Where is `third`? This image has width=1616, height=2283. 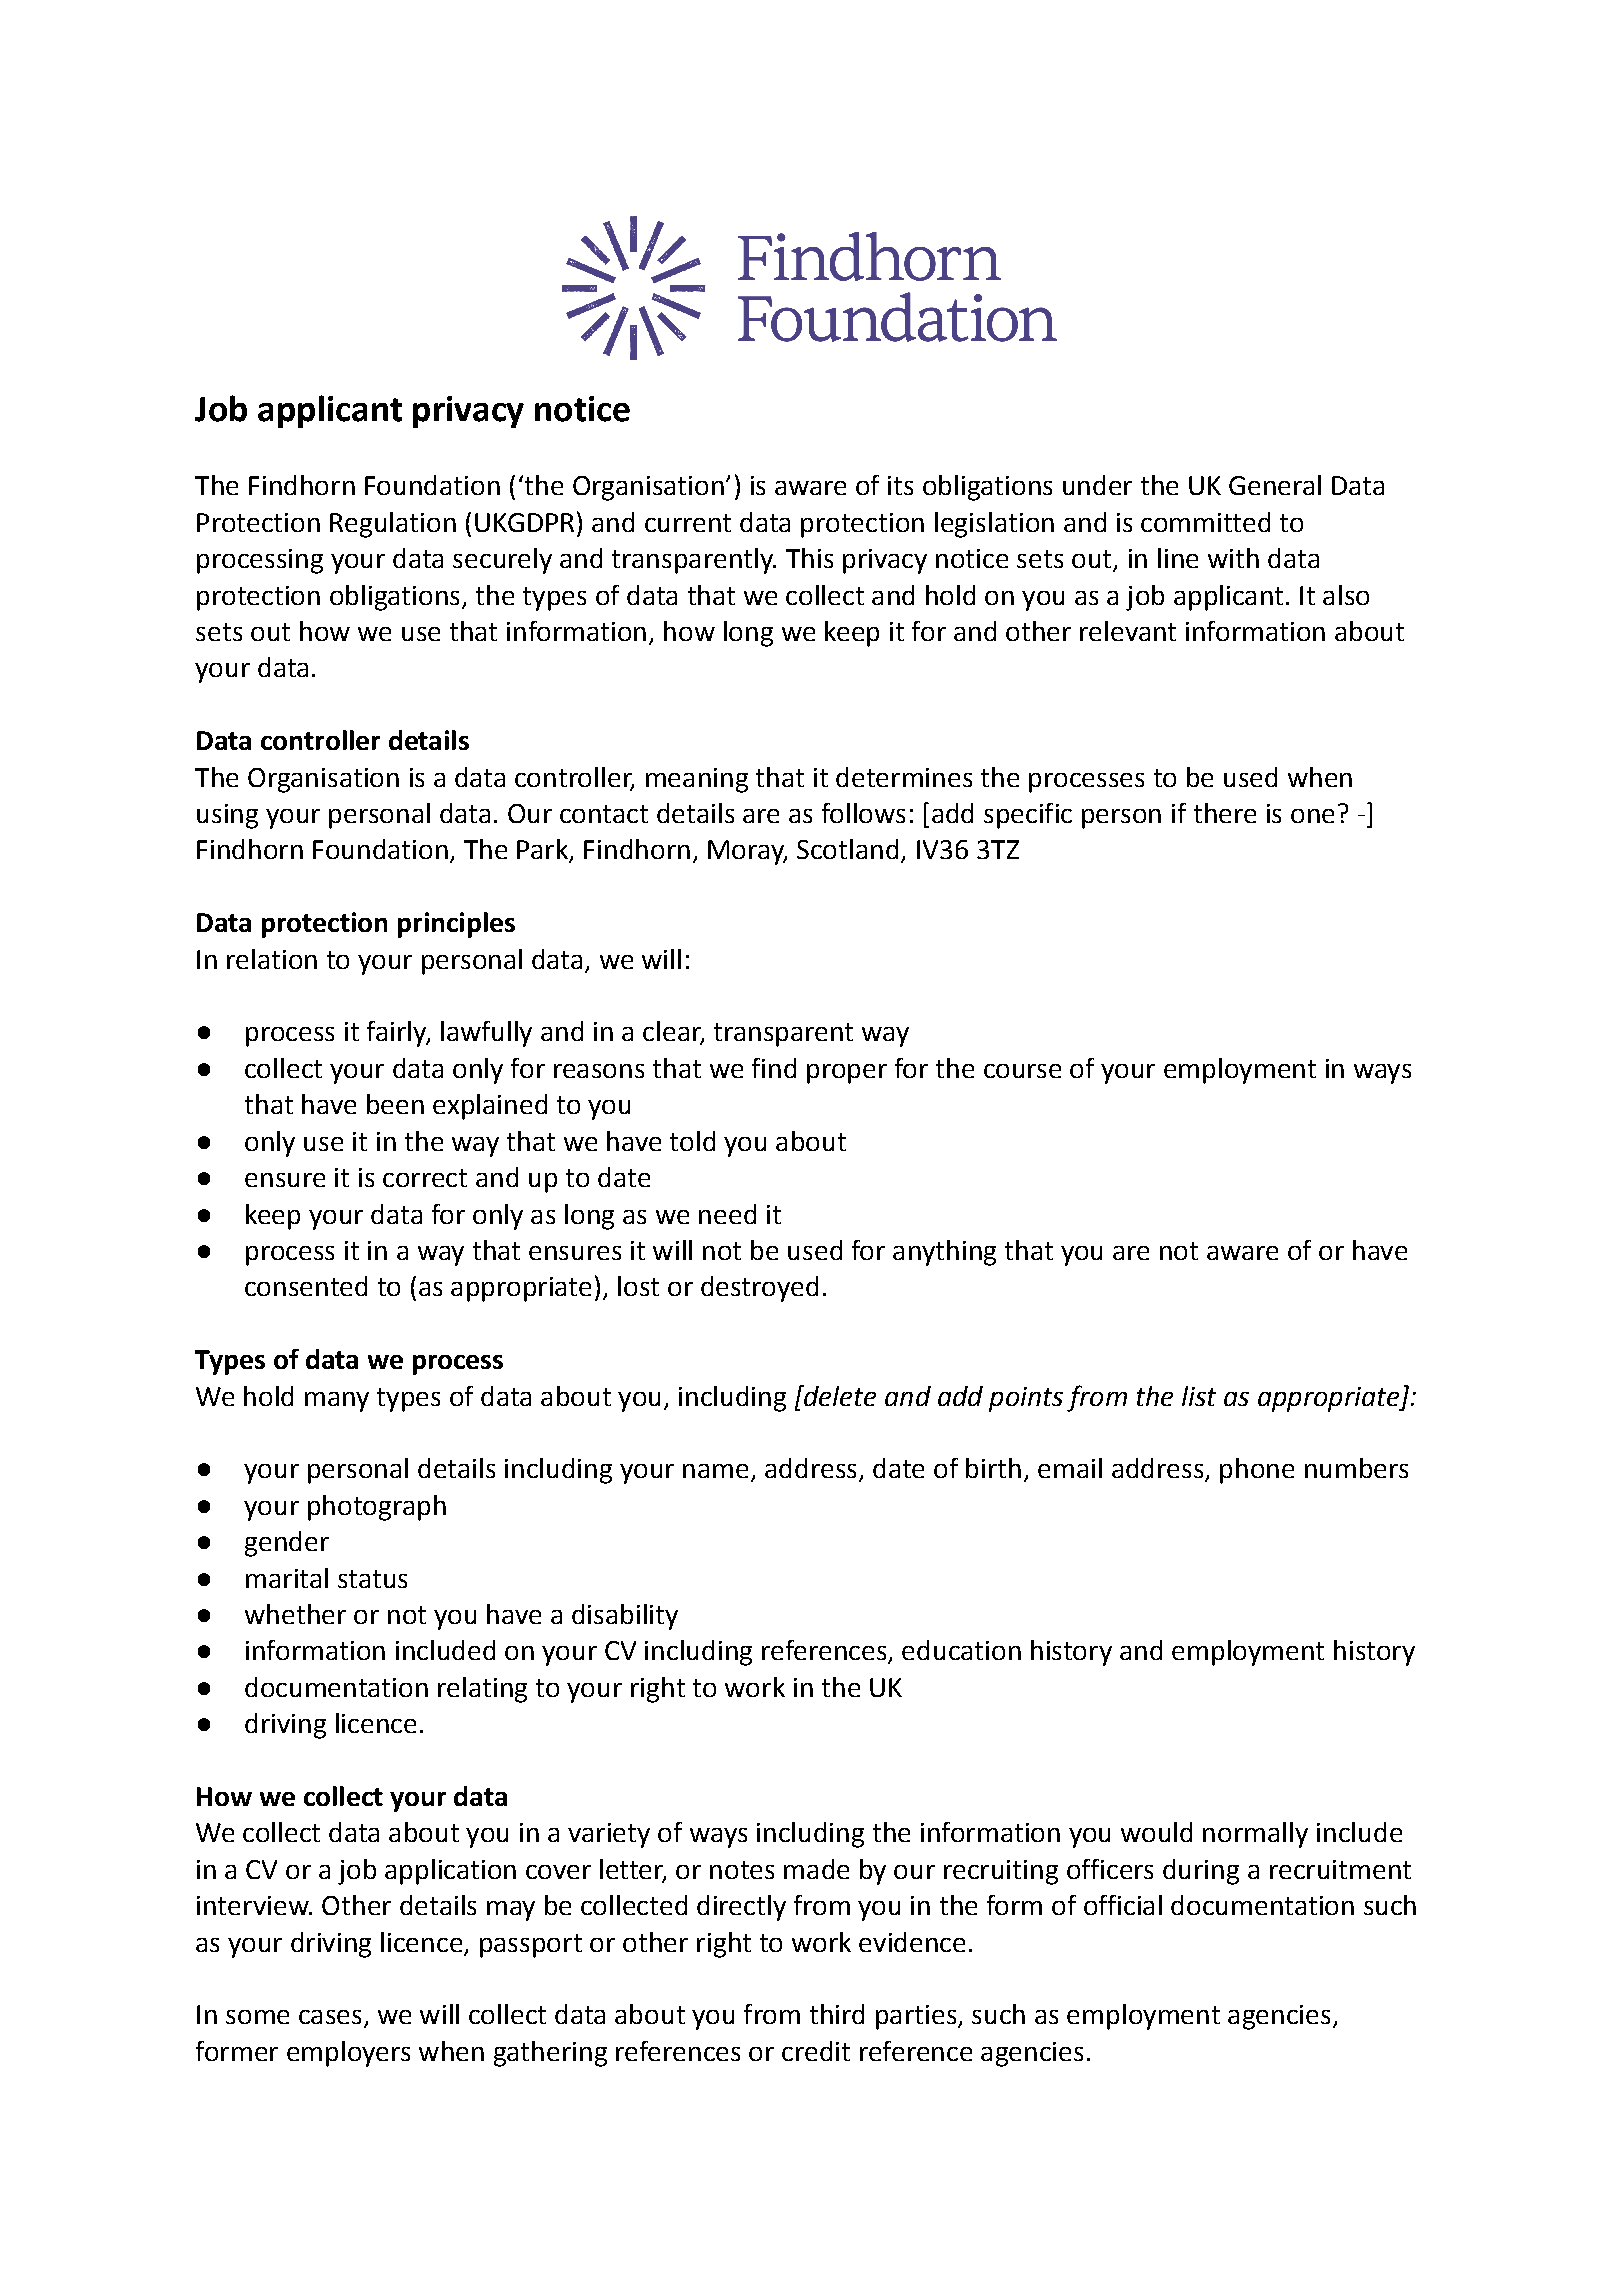
third is located at coordinates (837, 2014).
